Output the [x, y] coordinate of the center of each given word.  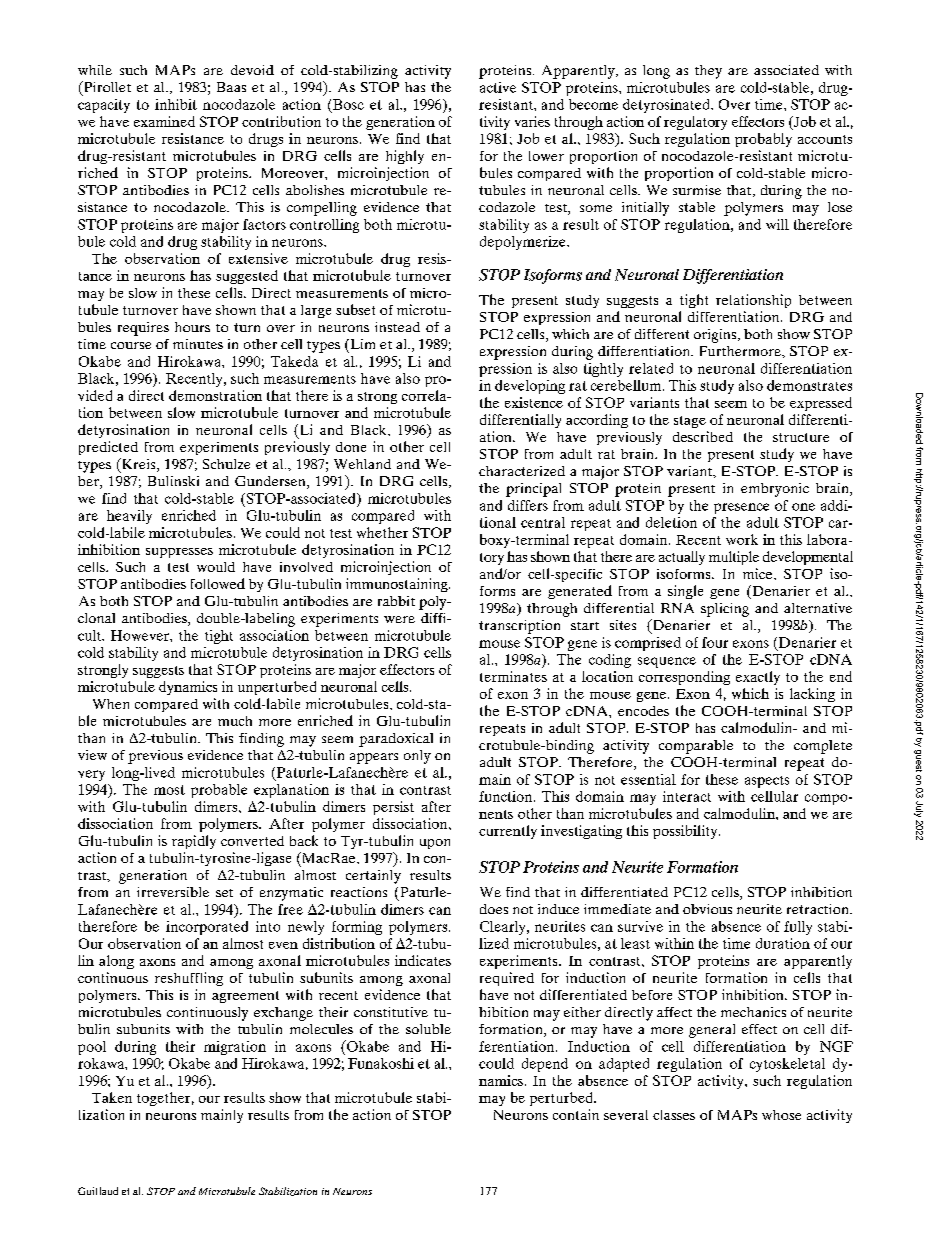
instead [397, 327]
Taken [112, 1097]
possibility [686, 832]
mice [759, 573]
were [399, 619]
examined [164, 121]
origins [716, 336]
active [498, 87]
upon [435, 844]
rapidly [194, 842]
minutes [198, 344]
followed [218, 583]
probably [763, 140]
